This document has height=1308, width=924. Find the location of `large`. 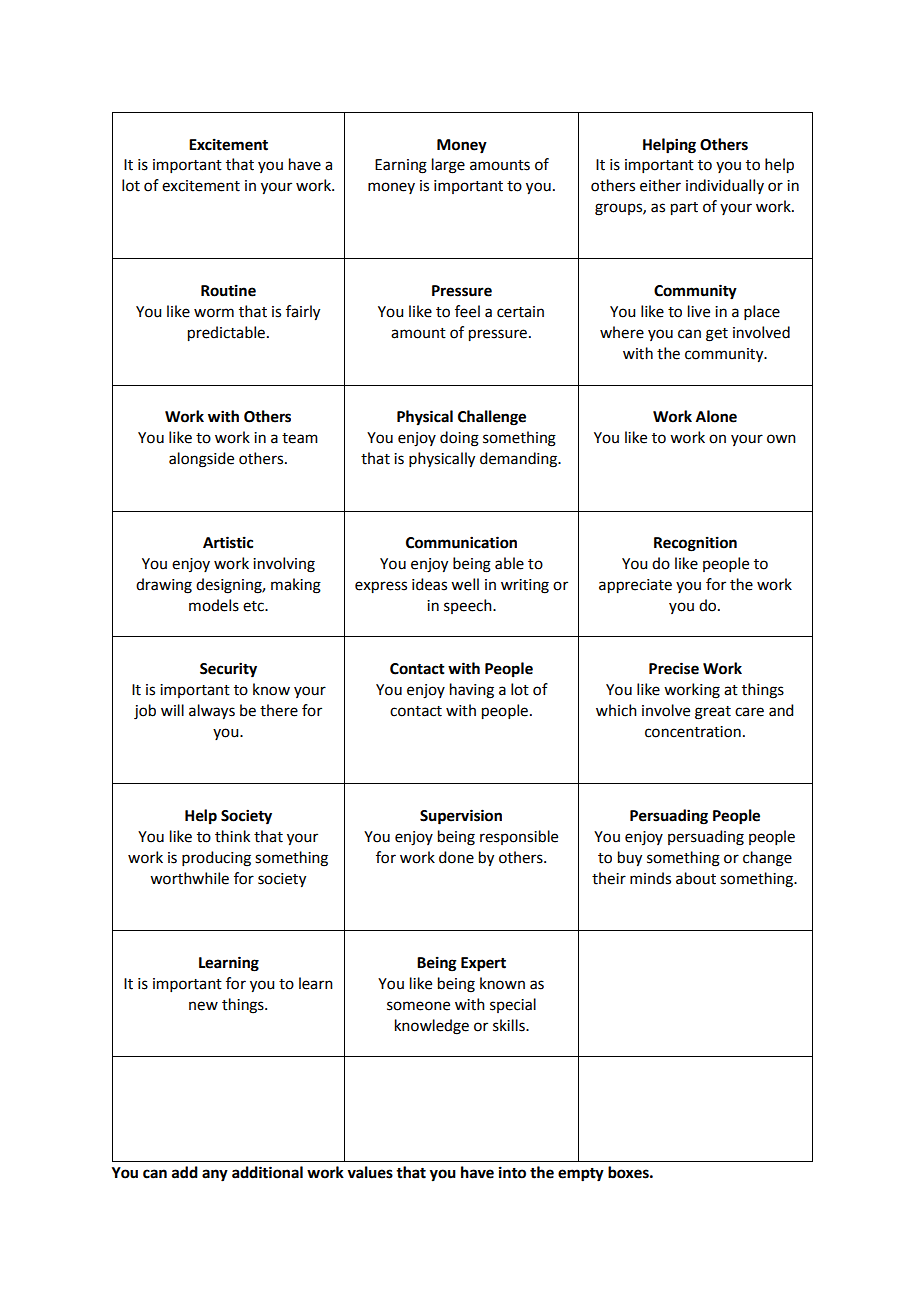

large is located at coordinates (448, 166).
